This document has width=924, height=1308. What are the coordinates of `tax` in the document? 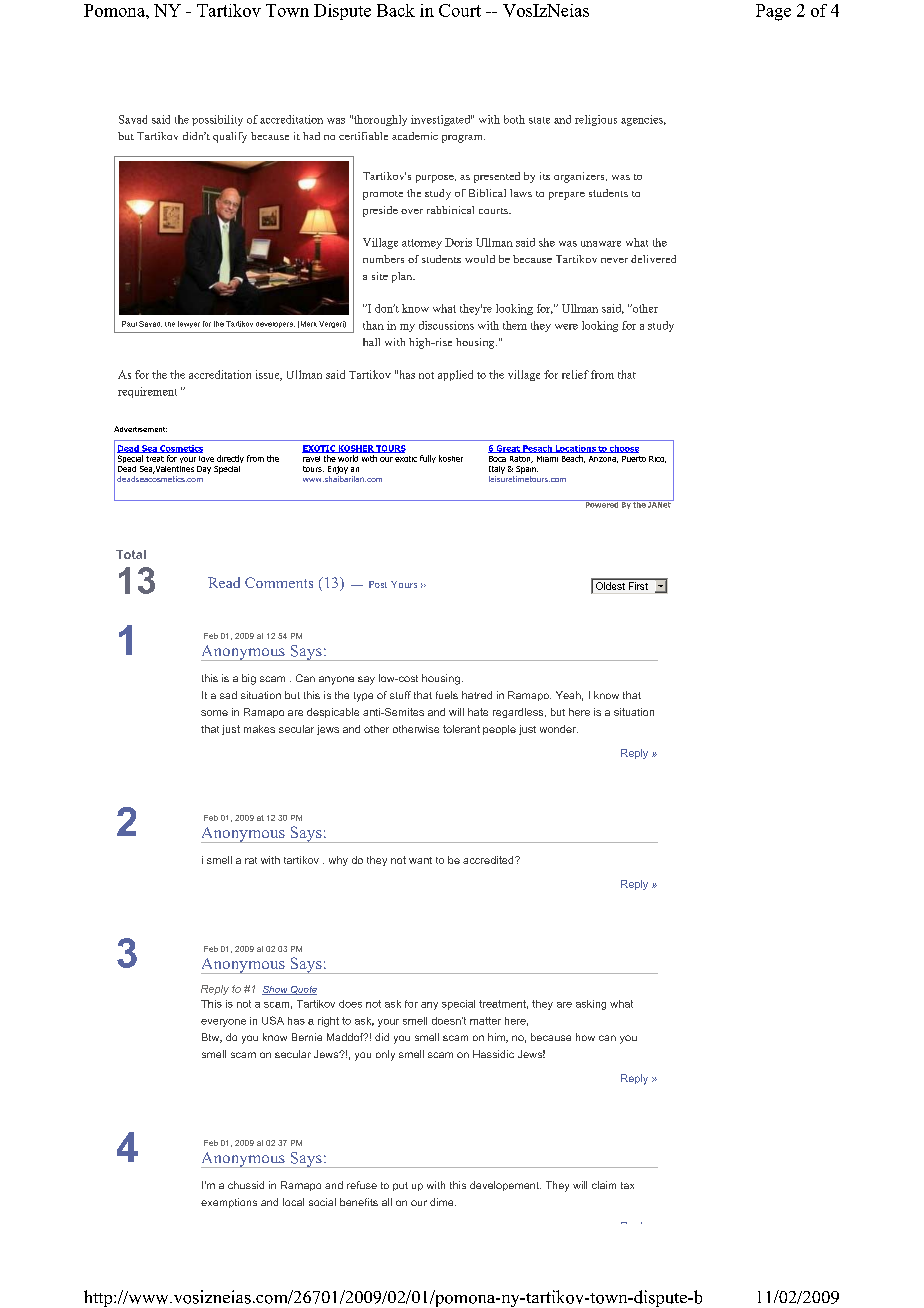 It's located at (627, 1185).
